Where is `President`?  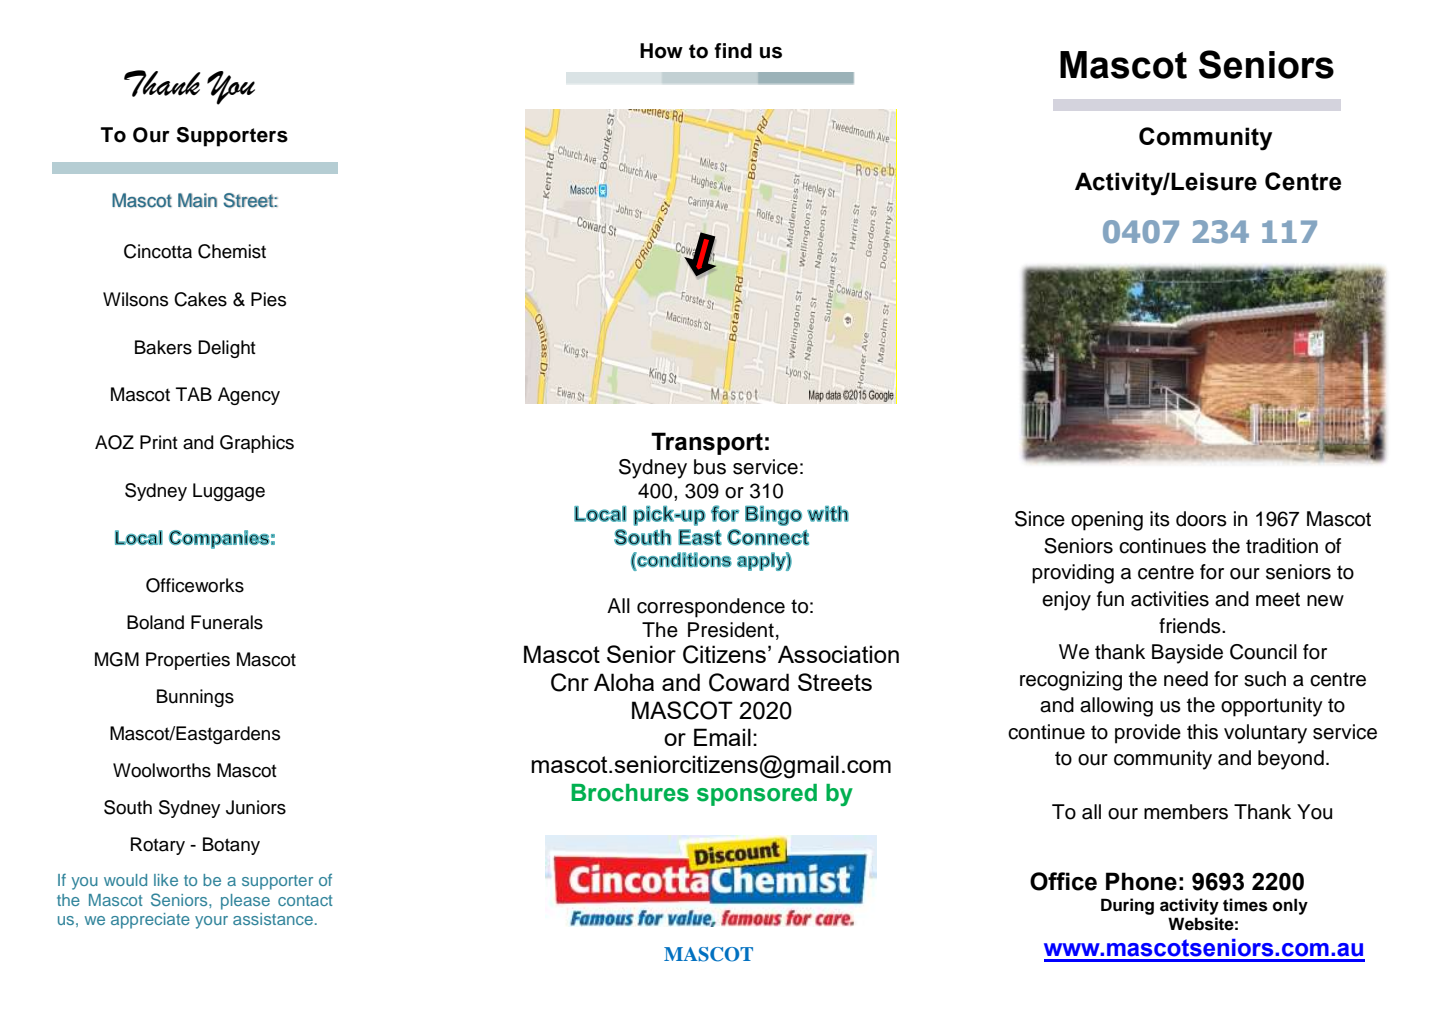
President is located at coordinates (731, 630).
